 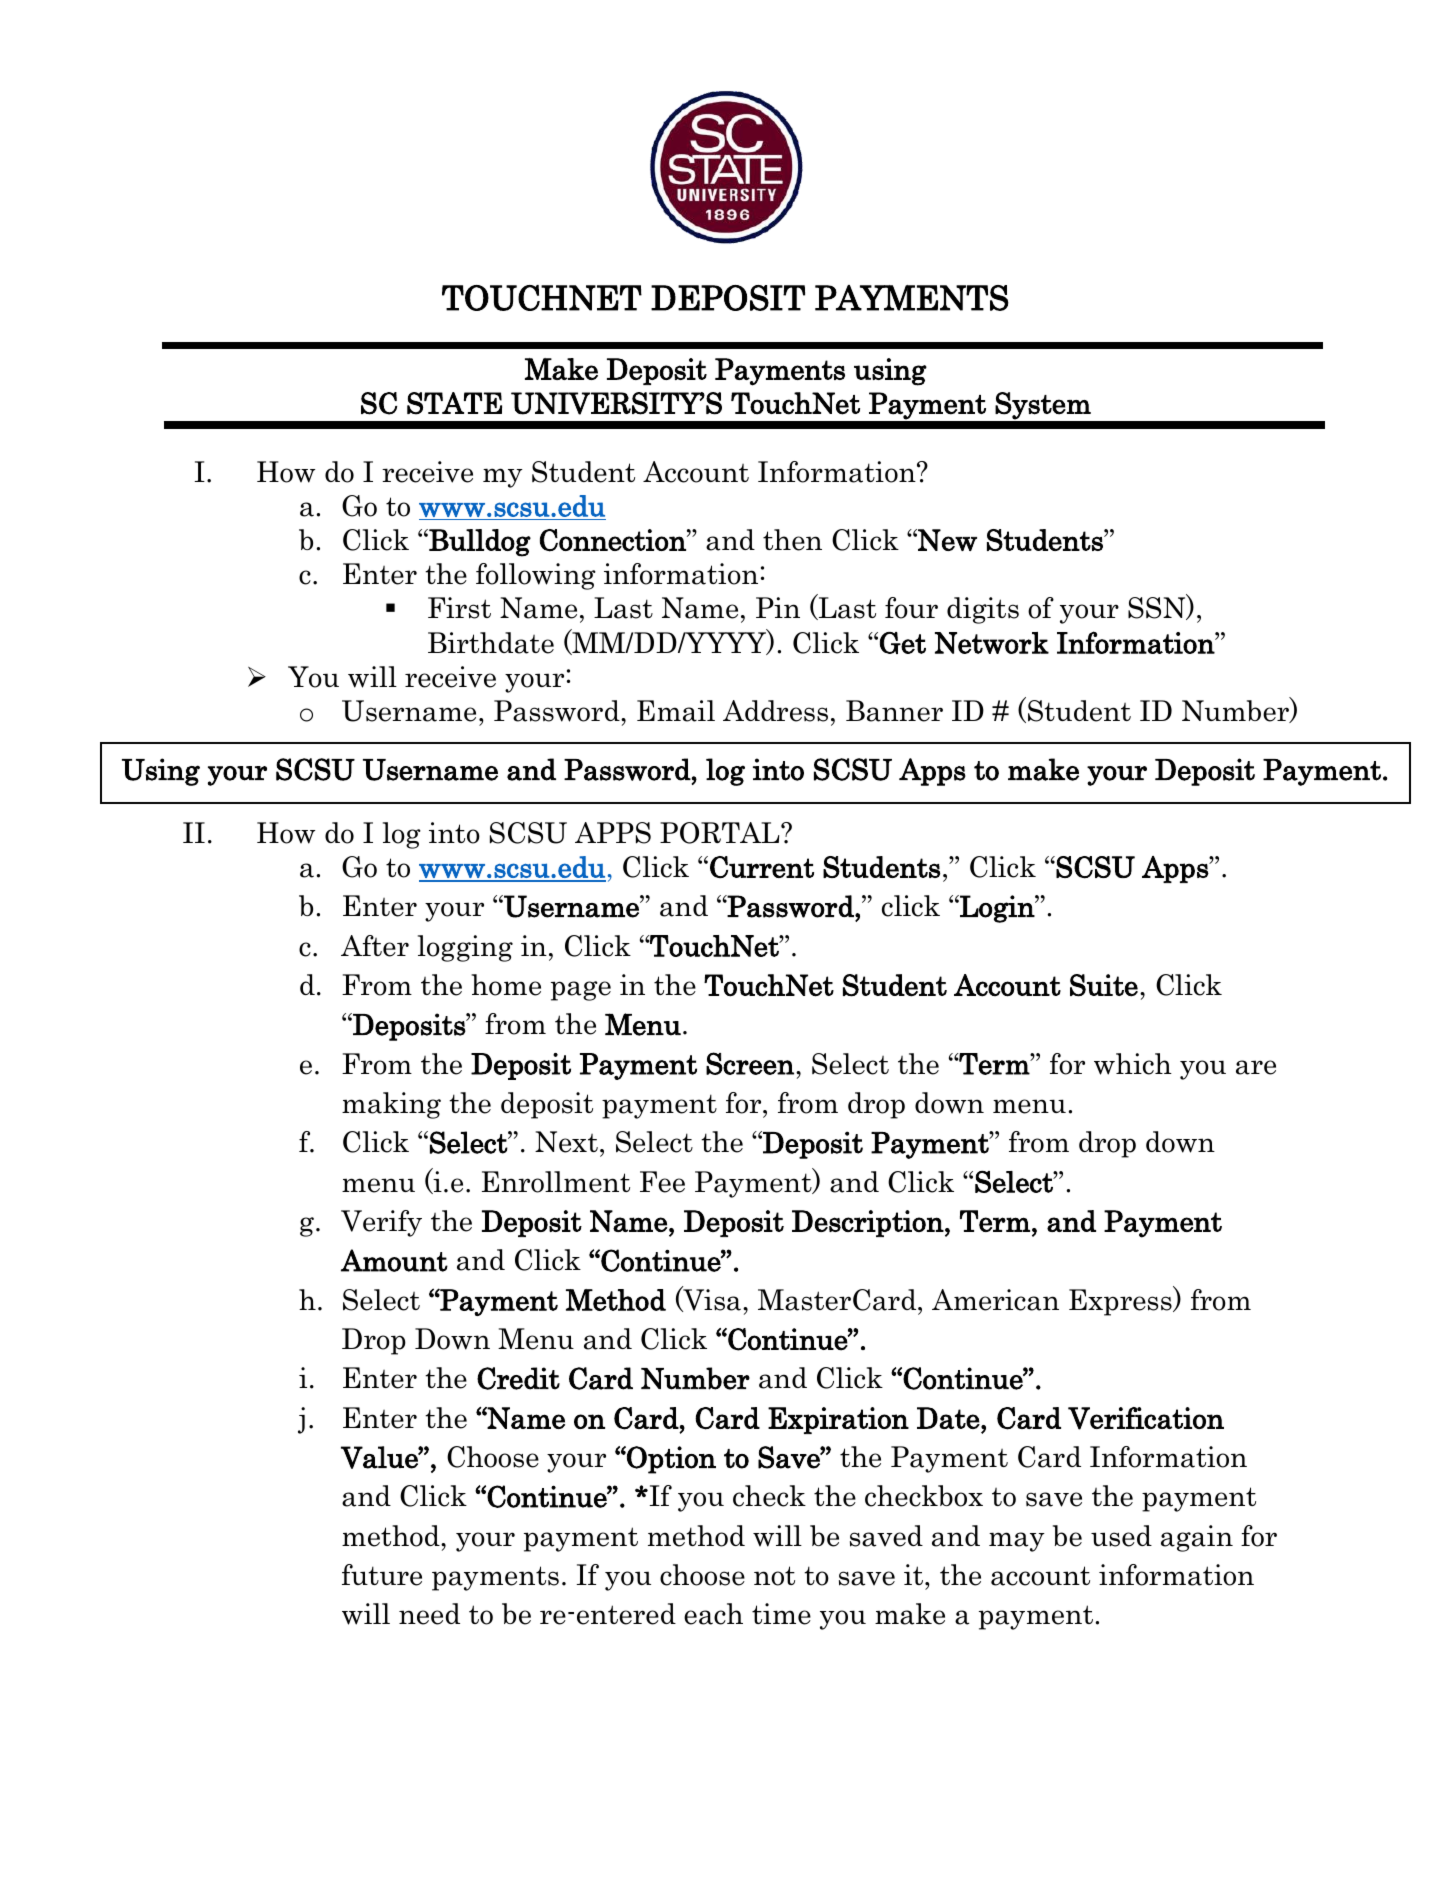 I want to click on need, so click(x=429, y=1614).
